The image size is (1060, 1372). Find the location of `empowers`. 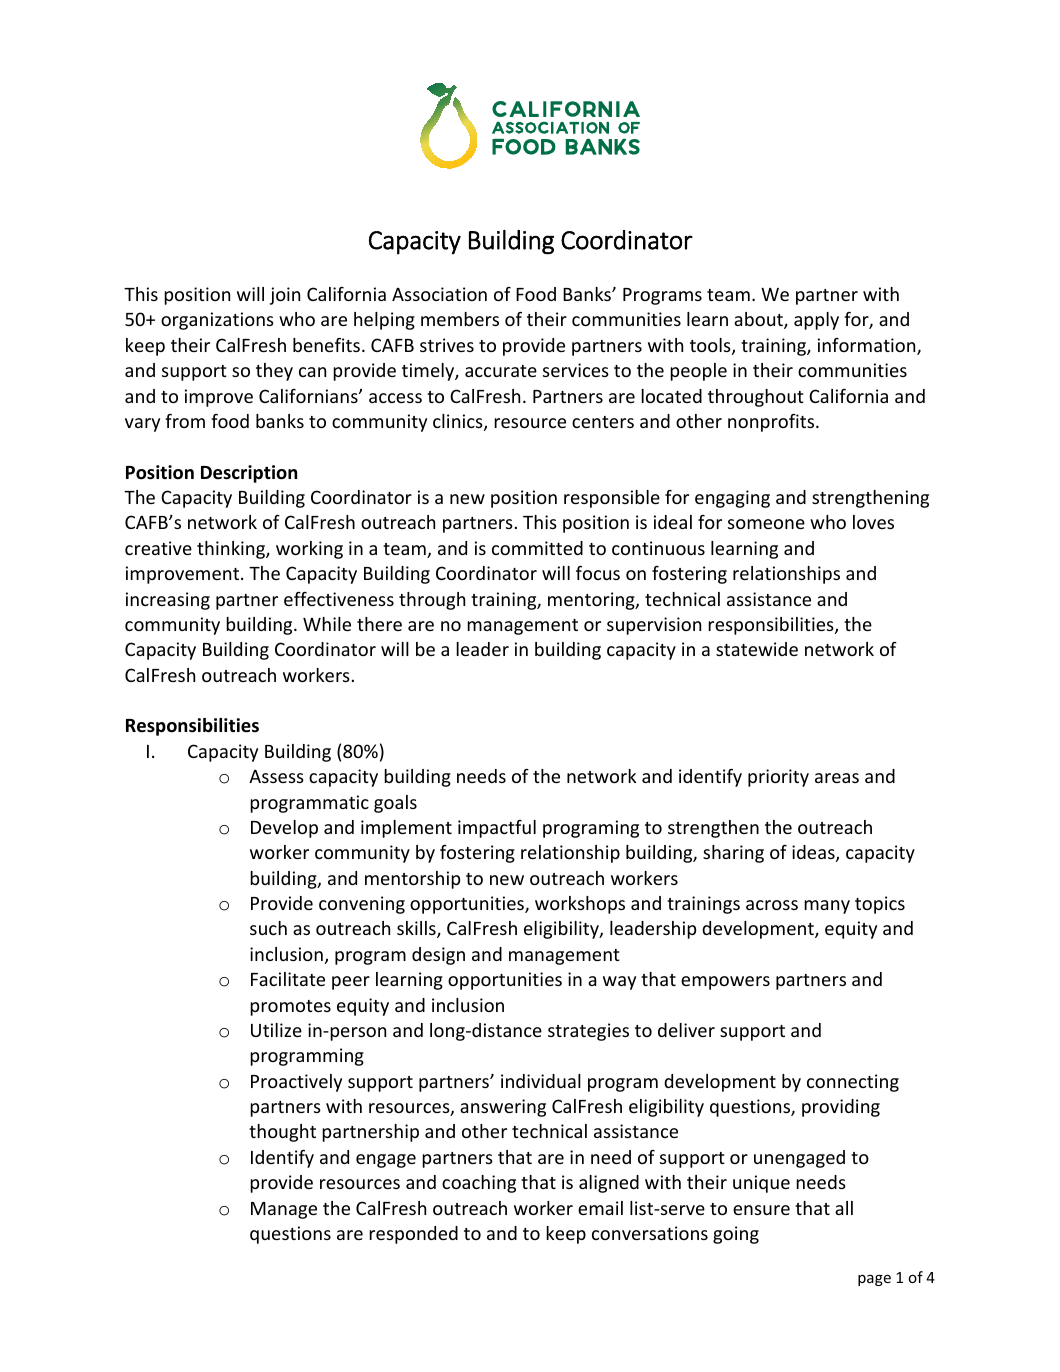

empowers is located at coordinates (725, 983).
